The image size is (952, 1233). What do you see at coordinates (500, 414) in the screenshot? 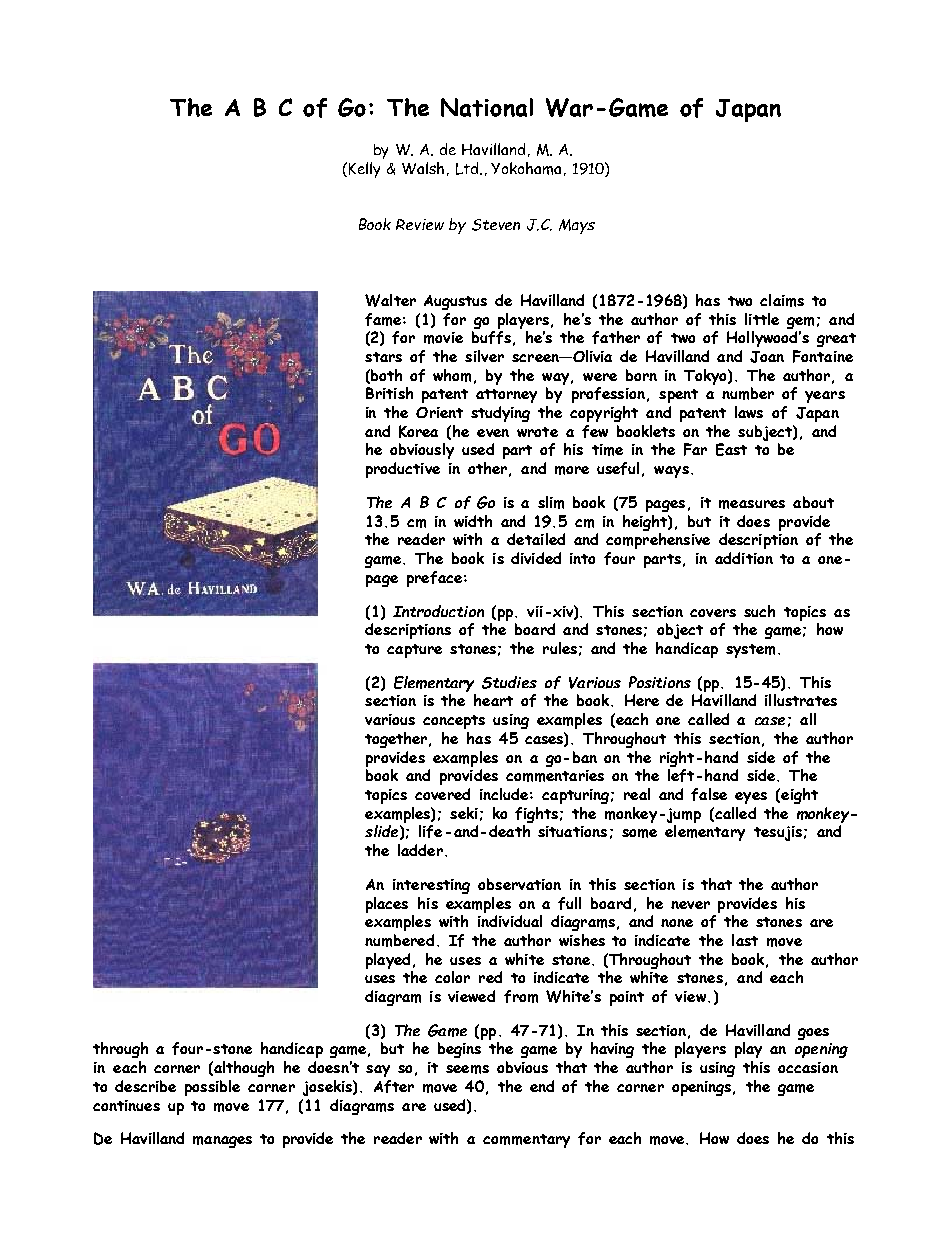
I see `studying` at bounding box center [500, 414].
